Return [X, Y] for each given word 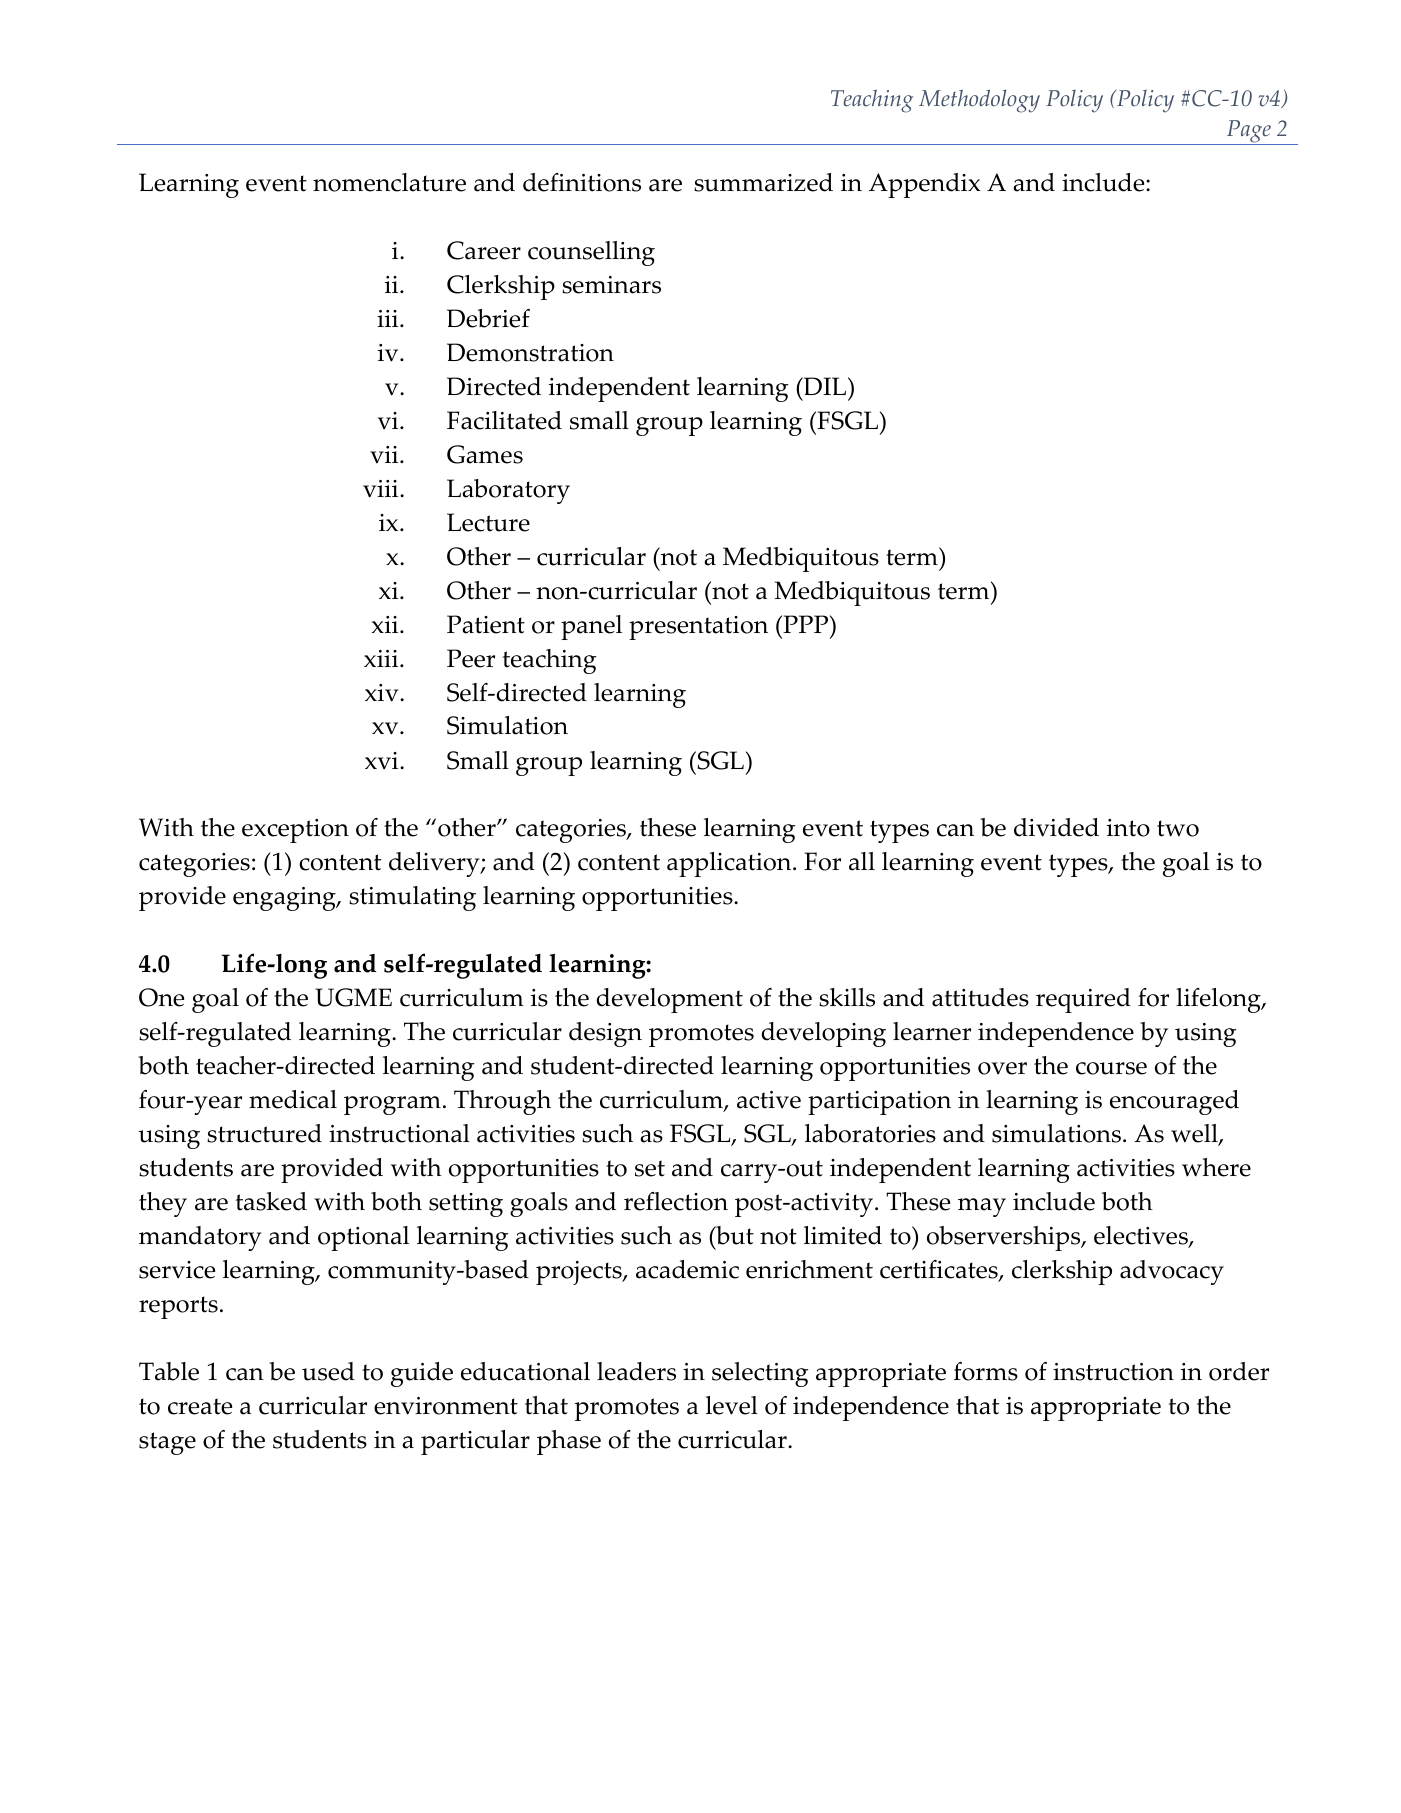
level [732, 1405]
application [730, 864]
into [1128, 828]
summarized [763, 182]
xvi [383, 760]
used [328, 1371]
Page [1248, 132]
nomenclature [389, 182]
